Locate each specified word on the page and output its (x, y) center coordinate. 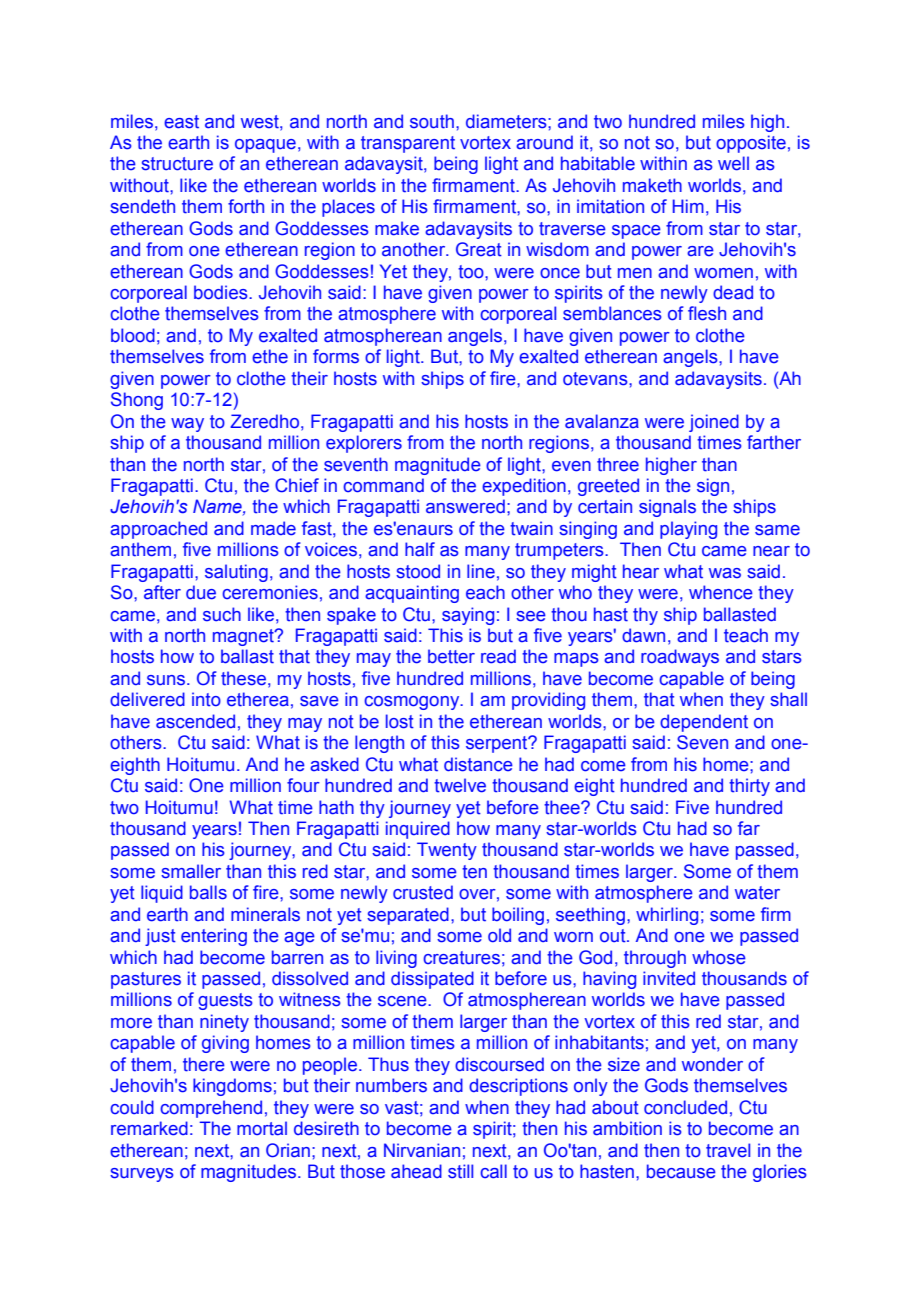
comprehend (211, 1109)
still (460, 1171)
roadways (680, 658)
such (222, 614)
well (733, 163)
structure (177, 164)
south (432, 121)
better (451, 656)
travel (728, 1150)
